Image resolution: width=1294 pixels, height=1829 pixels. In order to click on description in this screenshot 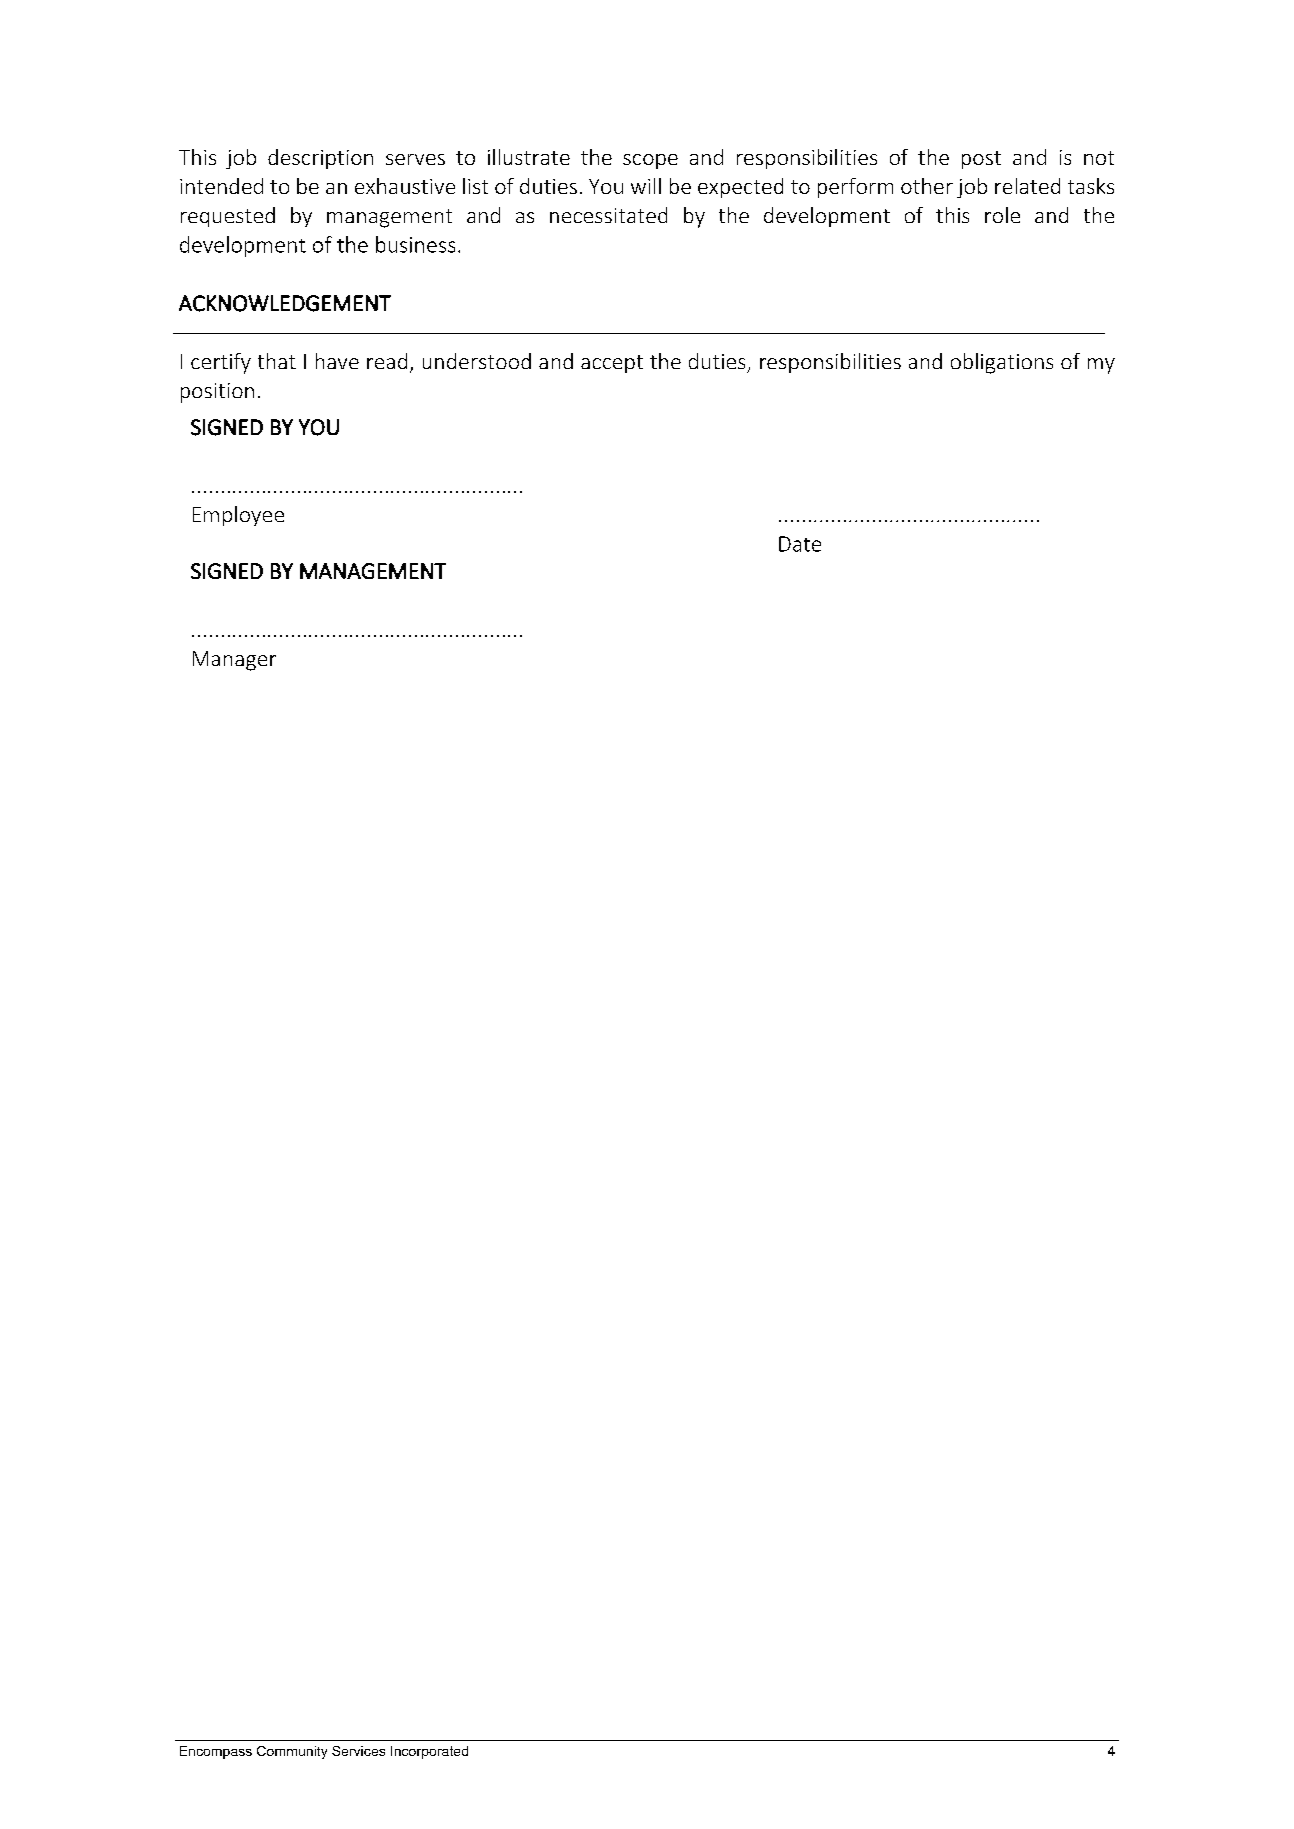, I will do `click(320, 159)`.
